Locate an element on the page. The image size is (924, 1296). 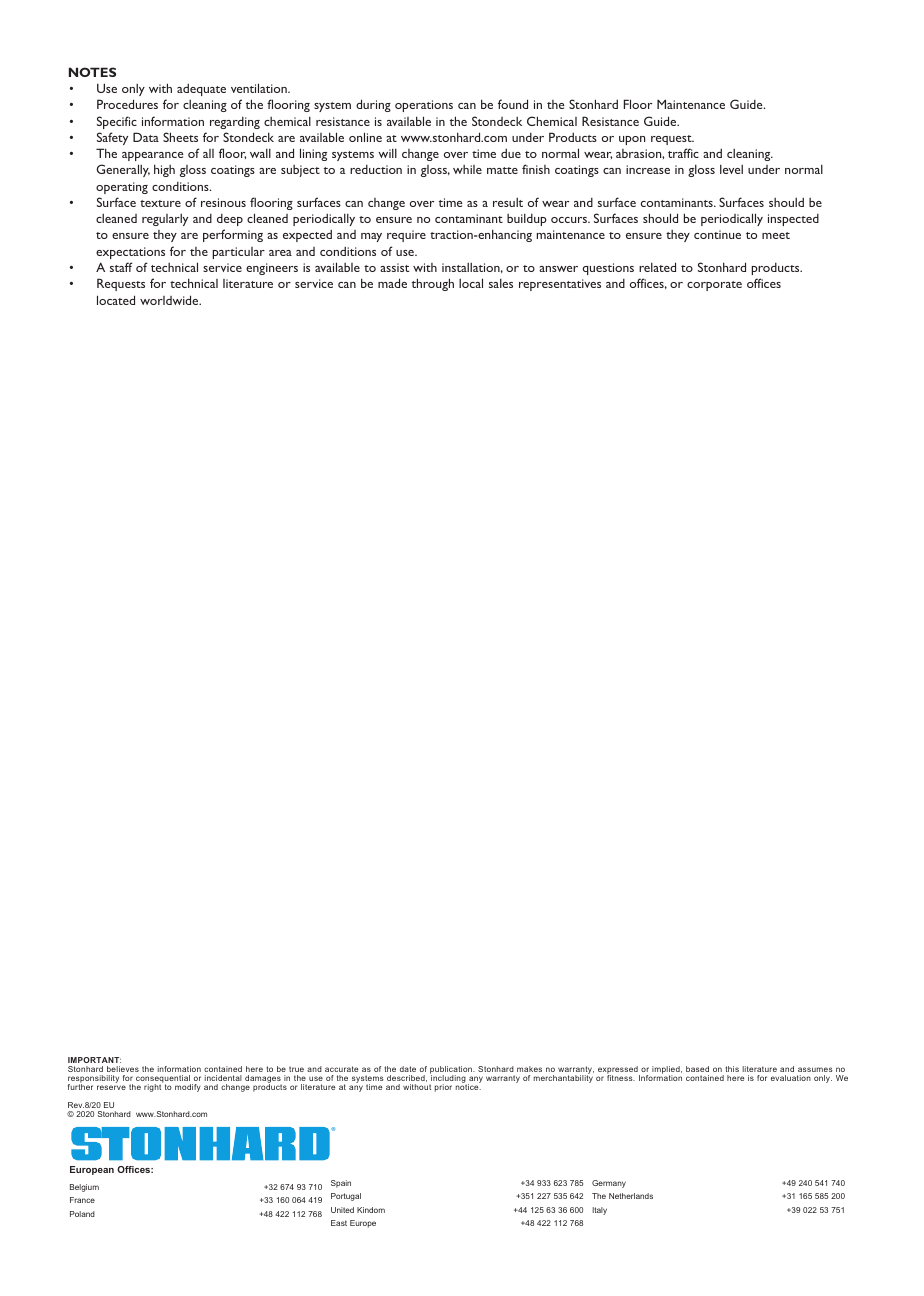
through is located at coordinates (433, 284).
